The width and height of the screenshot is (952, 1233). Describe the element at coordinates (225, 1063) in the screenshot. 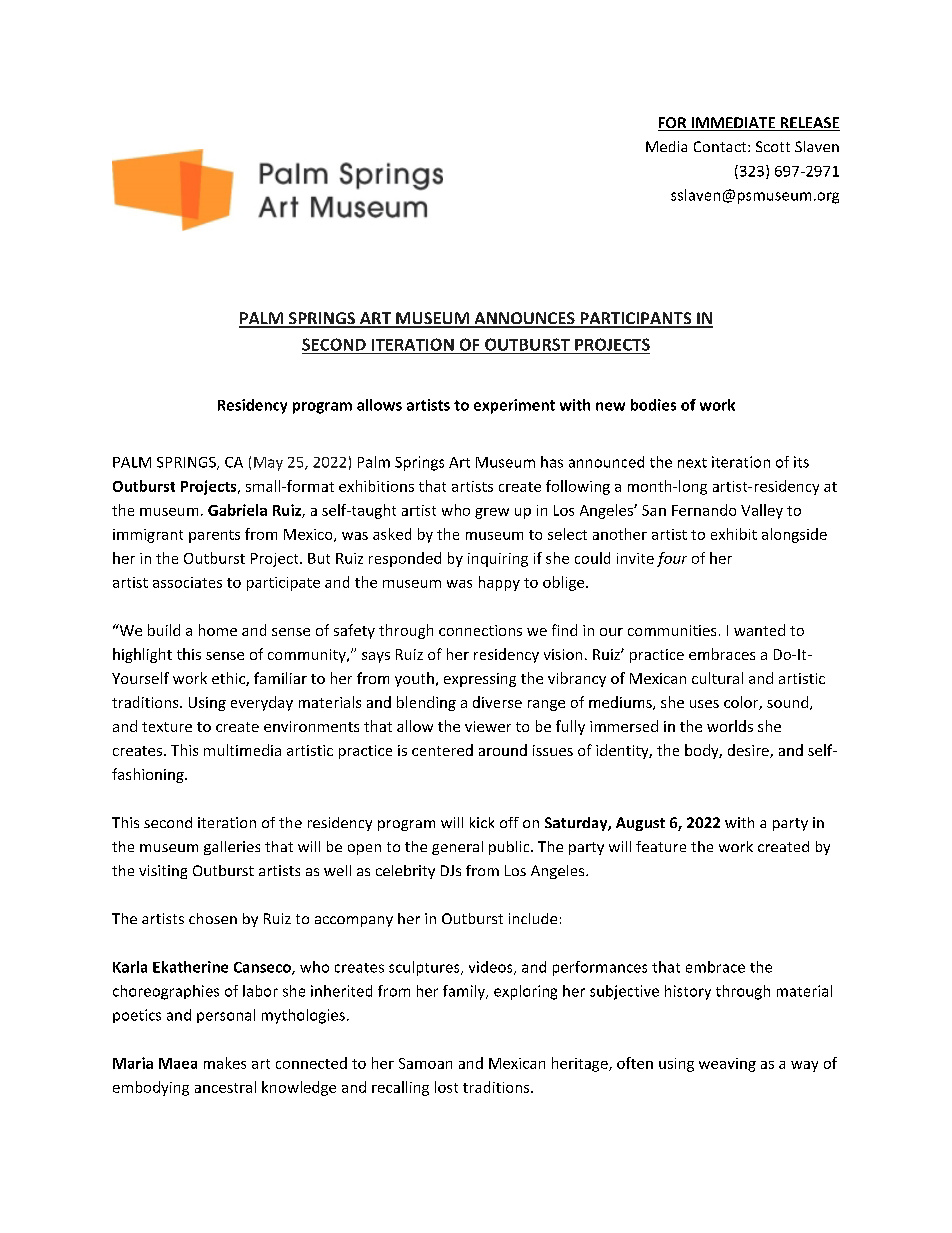

I see `makes` at that location.
